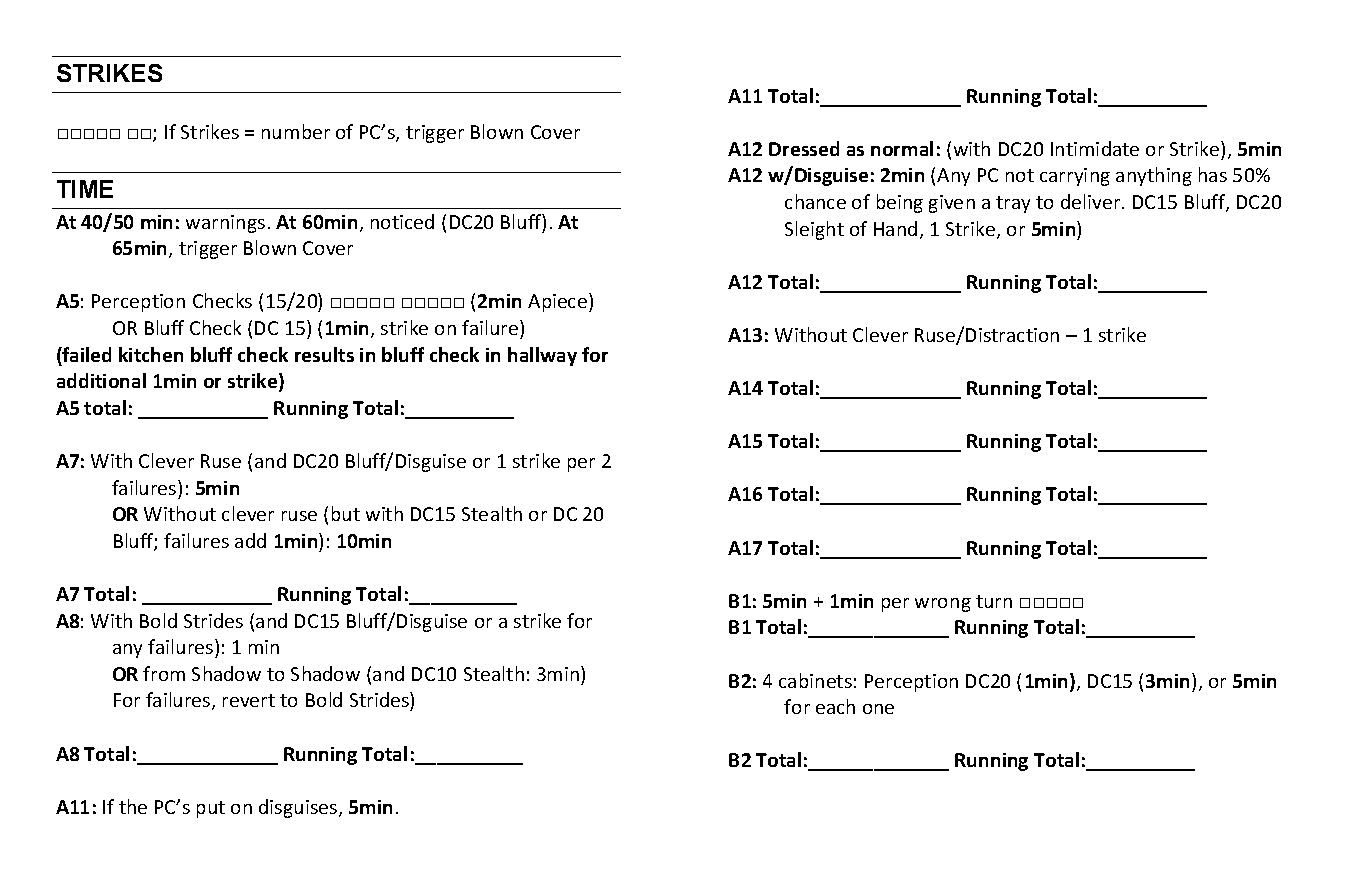 This screenshot has height=896, width=1345. What do you see at coordinates (296, 131) in the screenshot?
I see `number` at bounding box center [296, 131].
